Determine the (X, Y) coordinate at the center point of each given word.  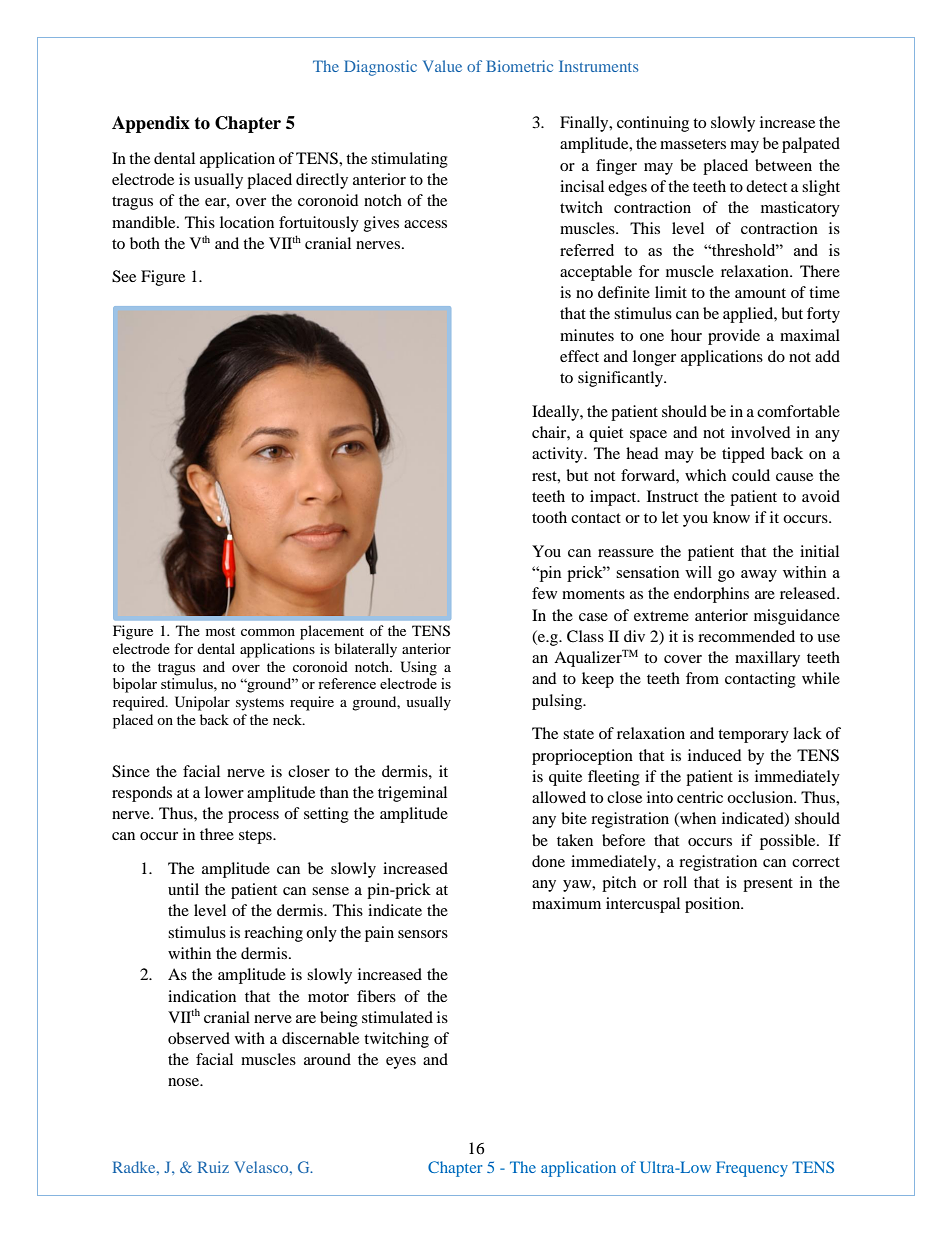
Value (442, 66)
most (220, 631)
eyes (401, 1063)
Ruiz (213, 1167)
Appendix (151, 124)
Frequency (752, 1169)
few (544, 593)
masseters (693, 144)
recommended (746, 636)
